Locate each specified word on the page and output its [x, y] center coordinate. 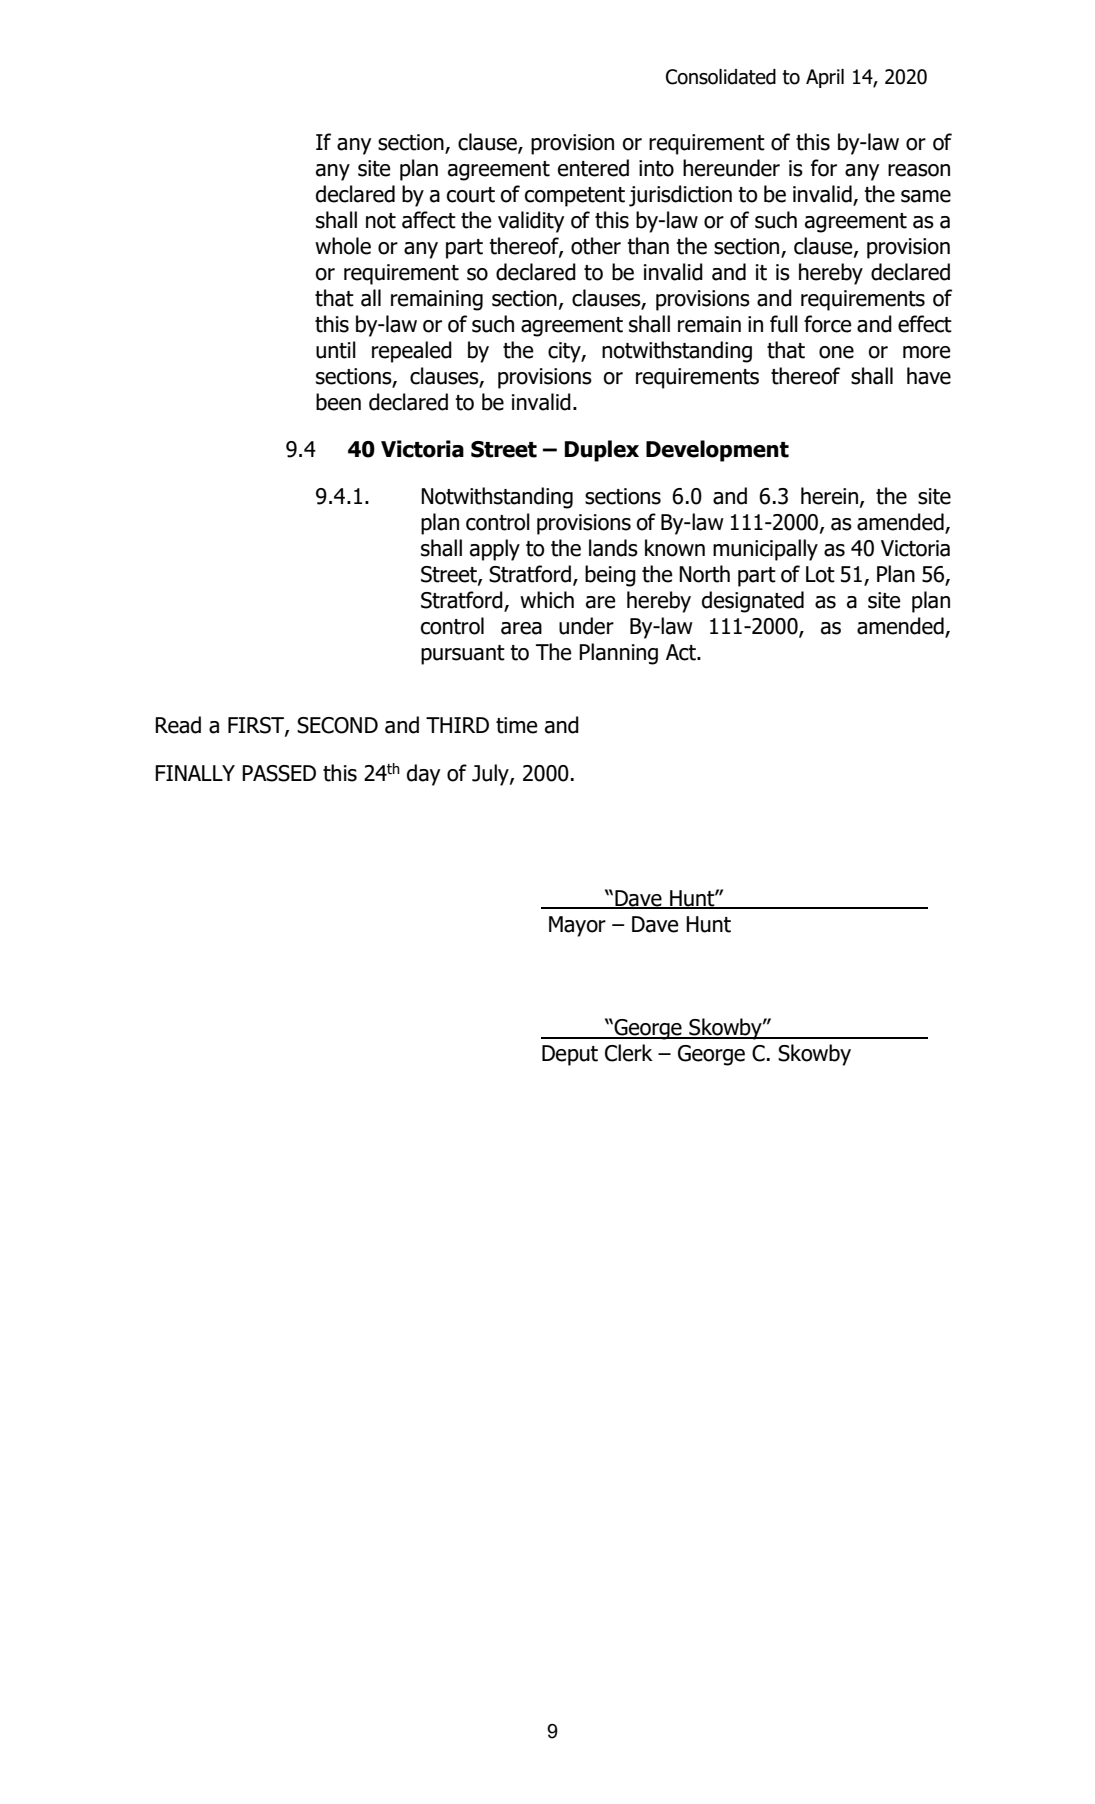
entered [593, 168]
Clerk [629, 1053]
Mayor [577, 926]
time [516, 725]
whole [343, 246]
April [825, 78]
